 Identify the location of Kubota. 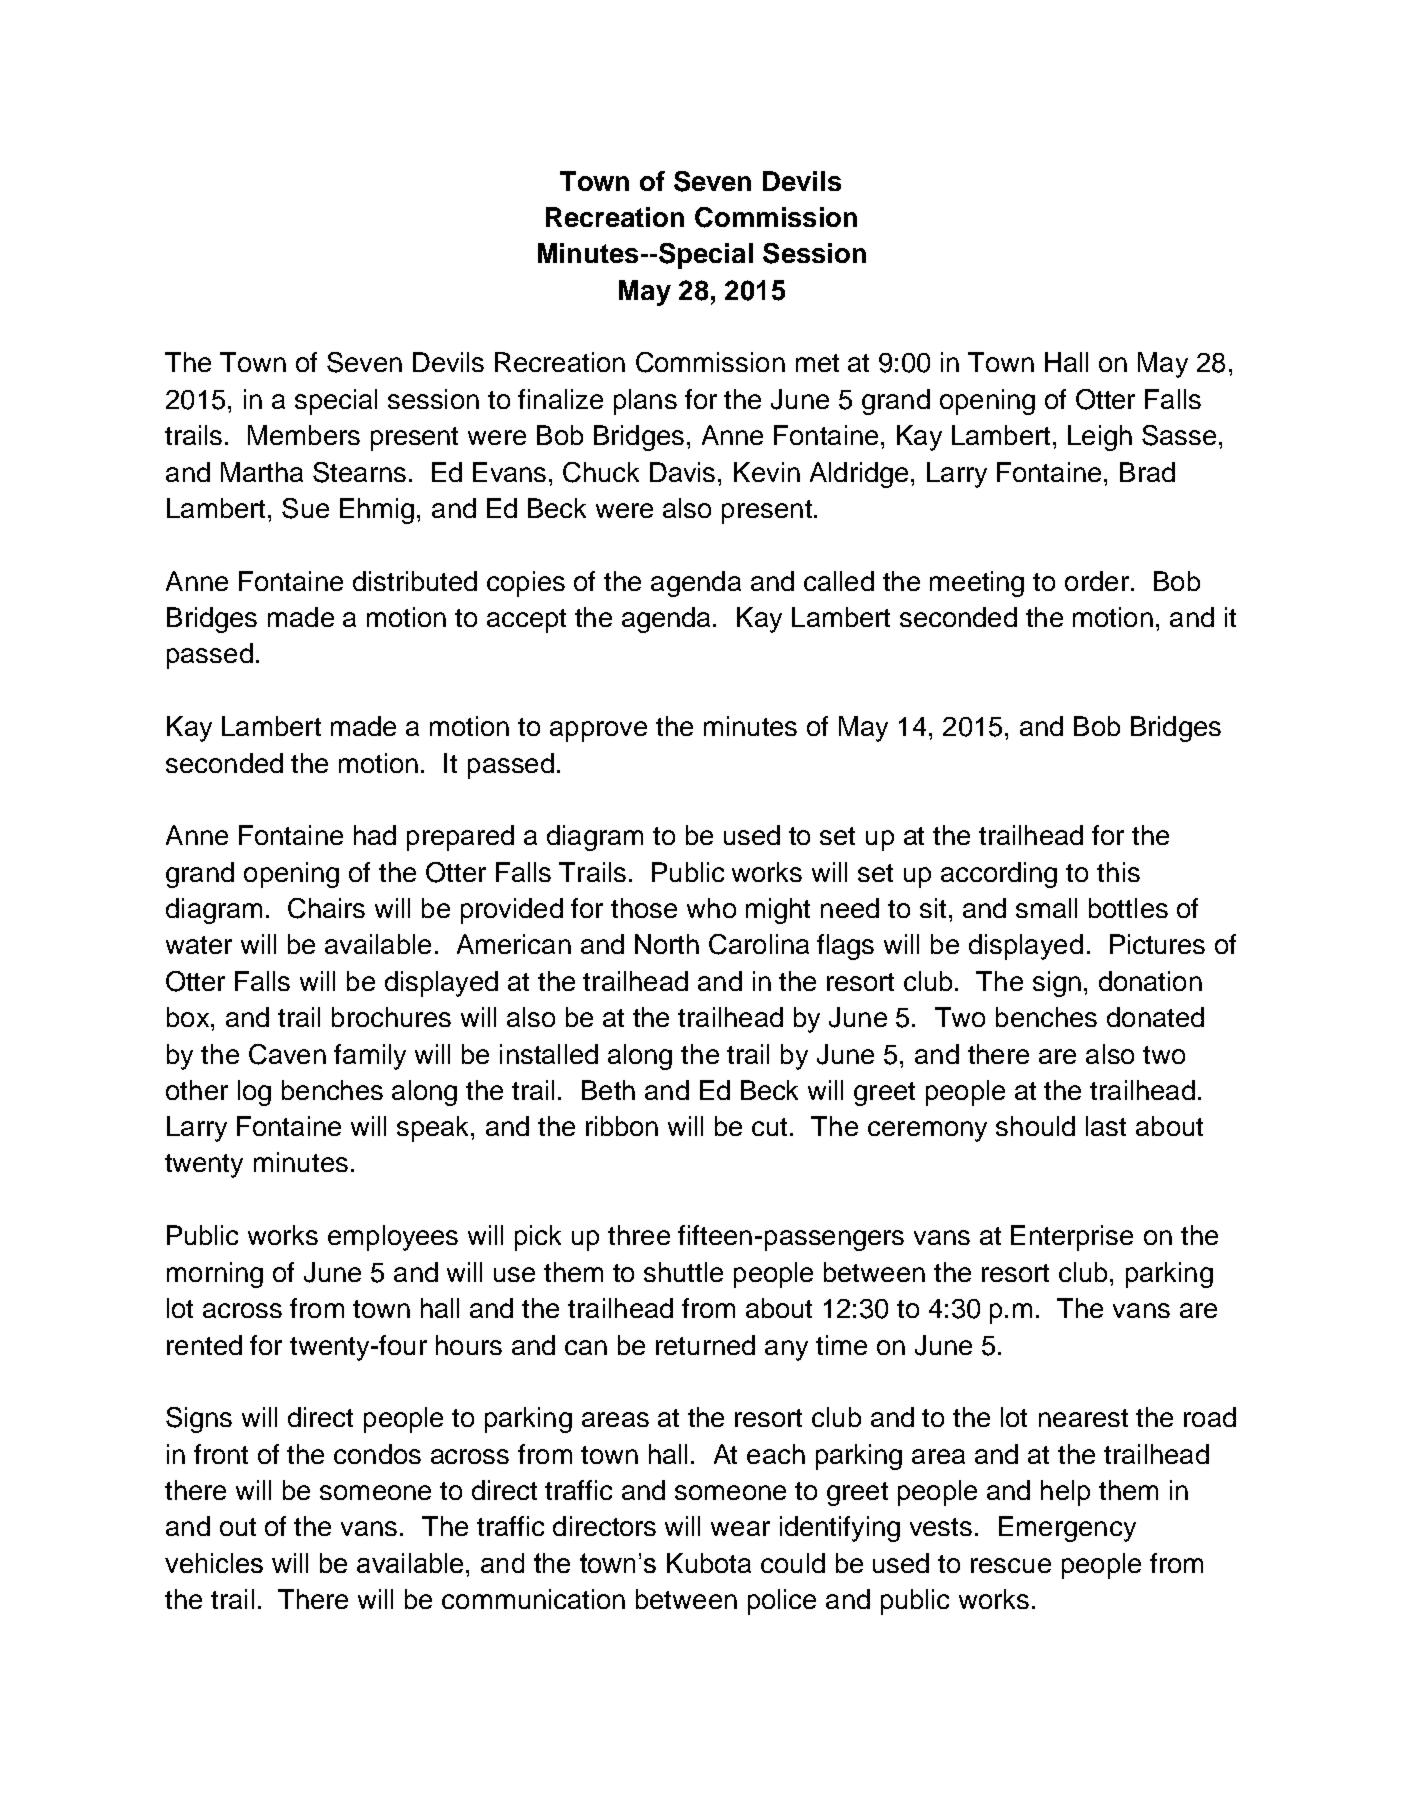
(709, 1563).
